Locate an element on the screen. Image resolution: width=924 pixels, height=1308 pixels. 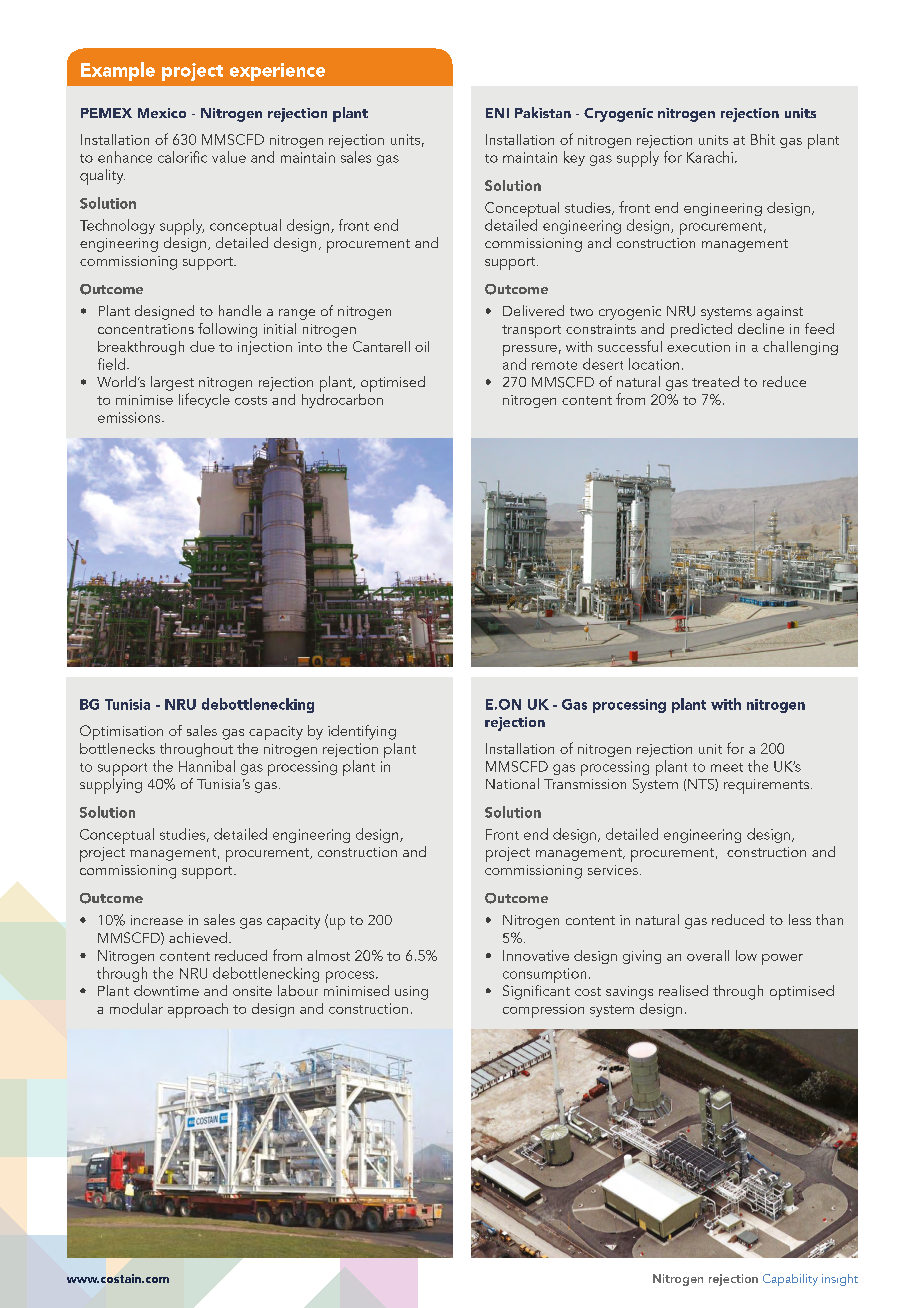
identifying is located at coordinates (362, 732).
